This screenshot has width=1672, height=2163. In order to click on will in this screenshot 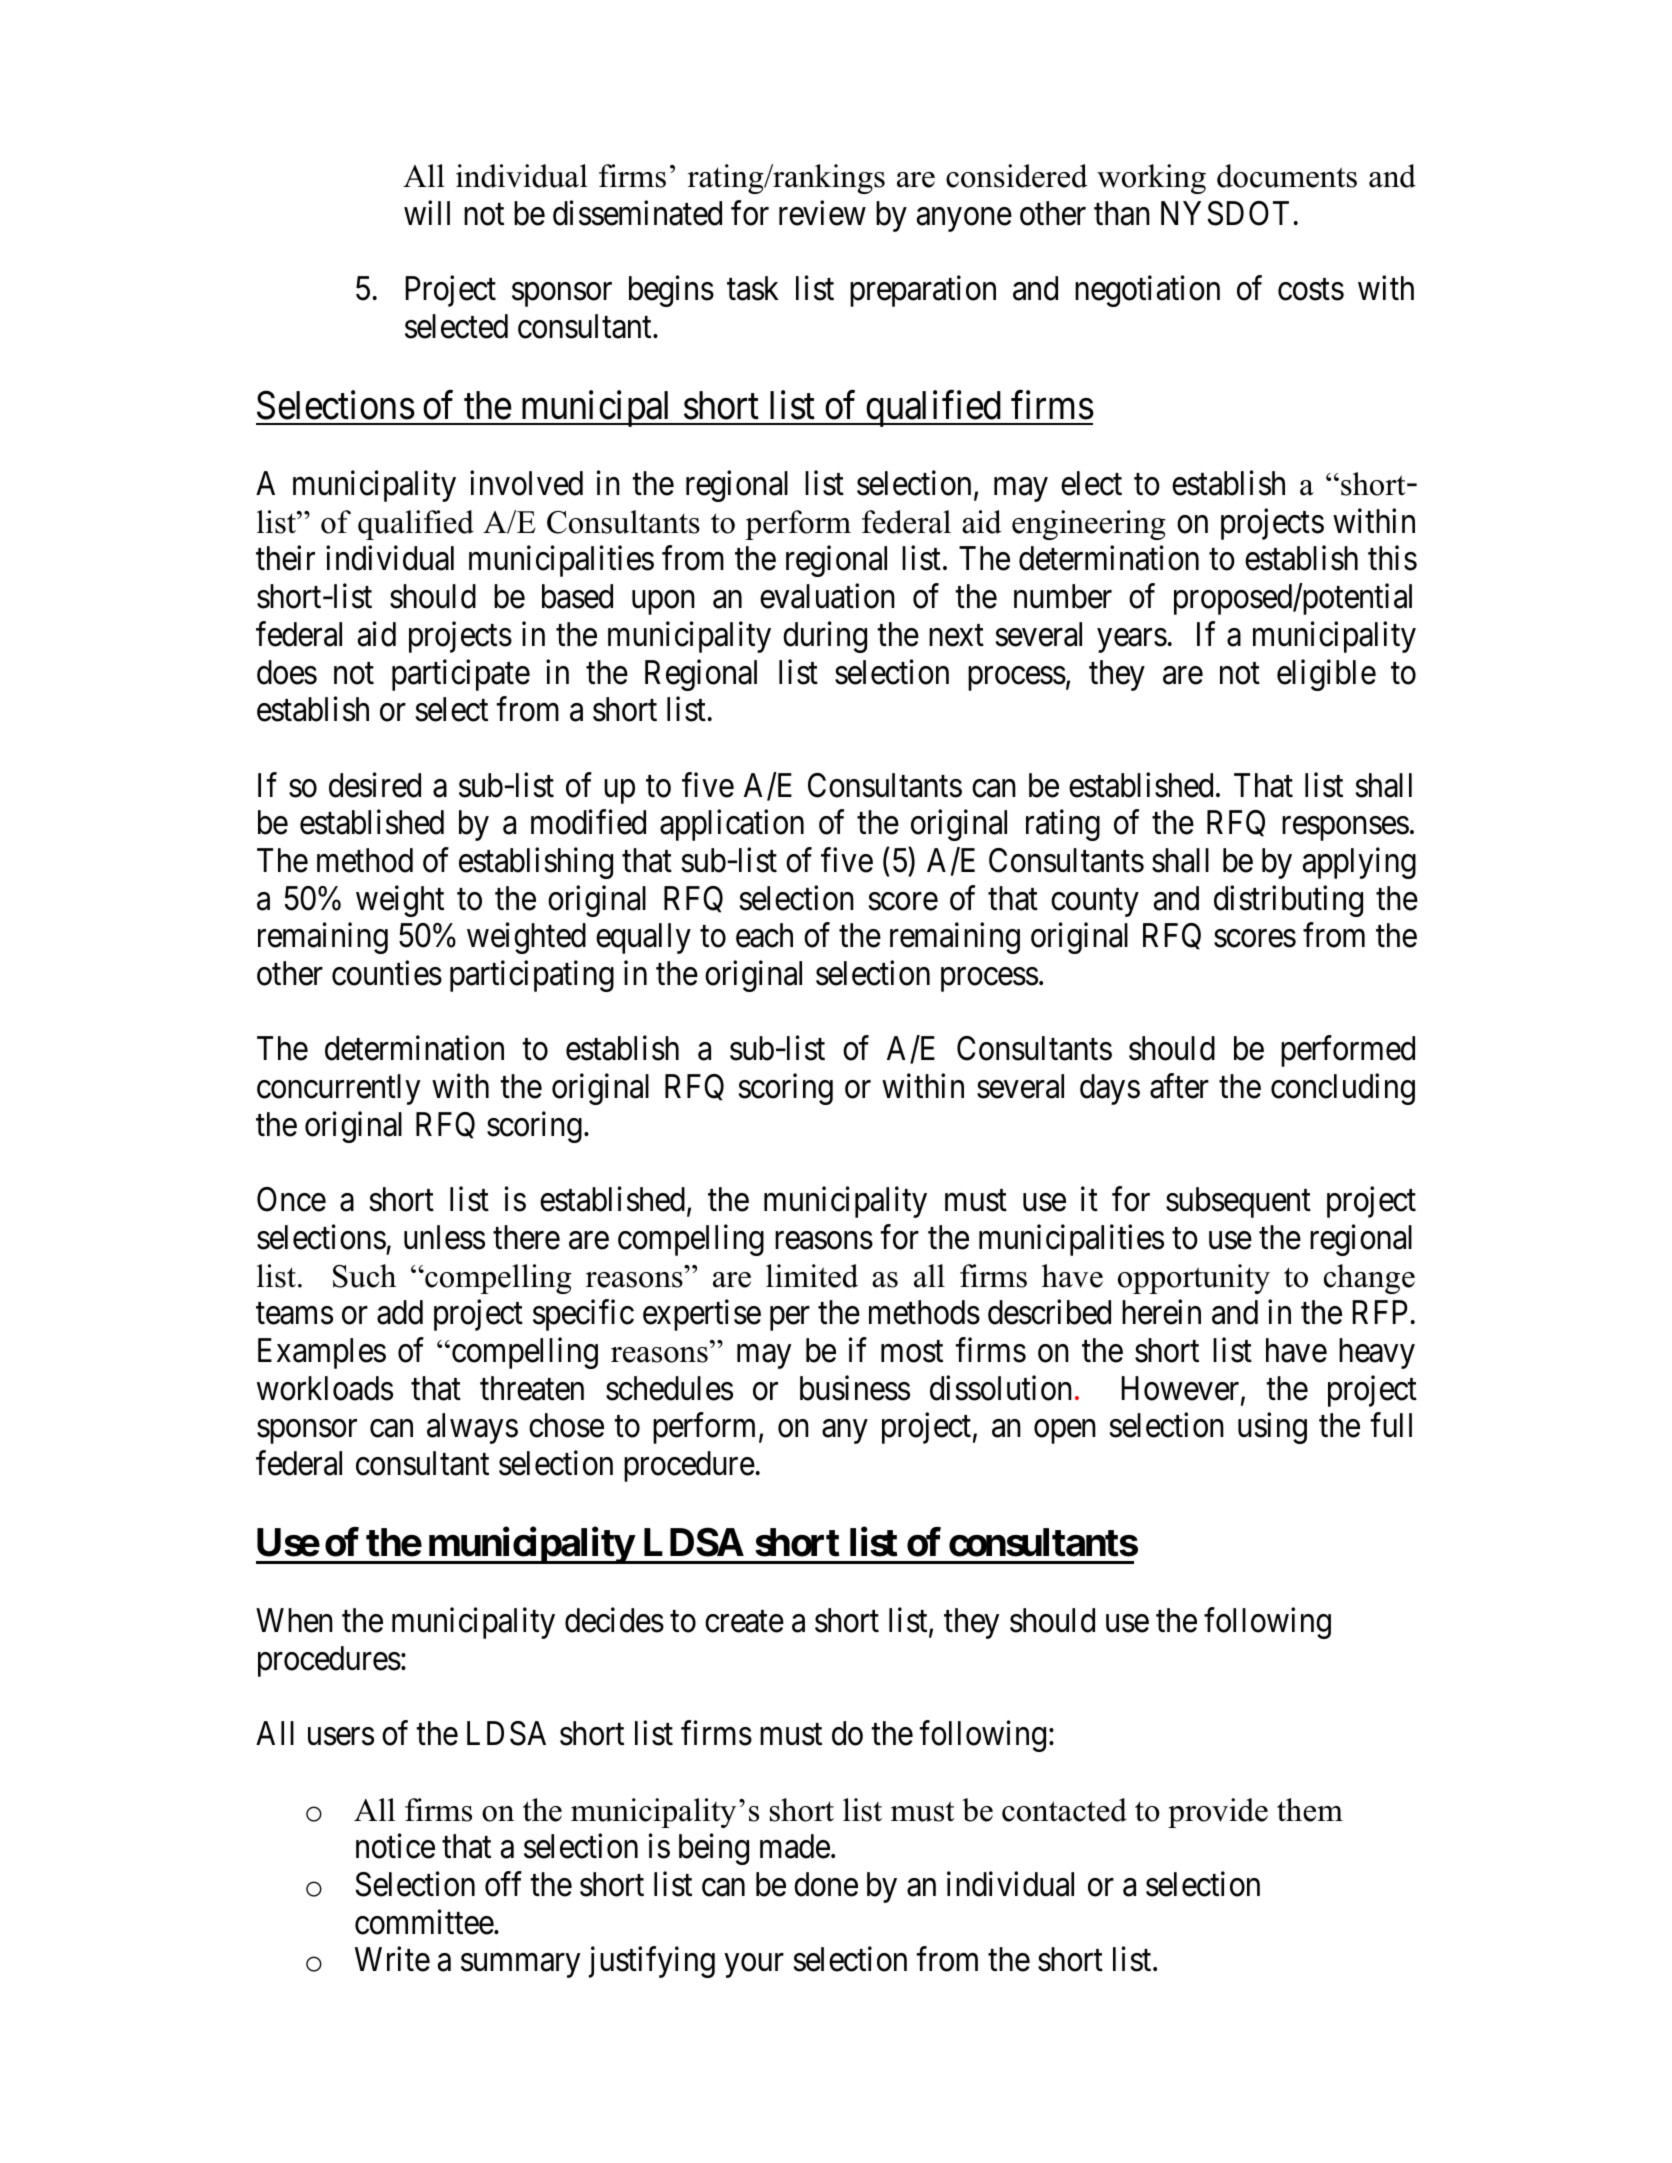, I will do `click(427, 213)`.
